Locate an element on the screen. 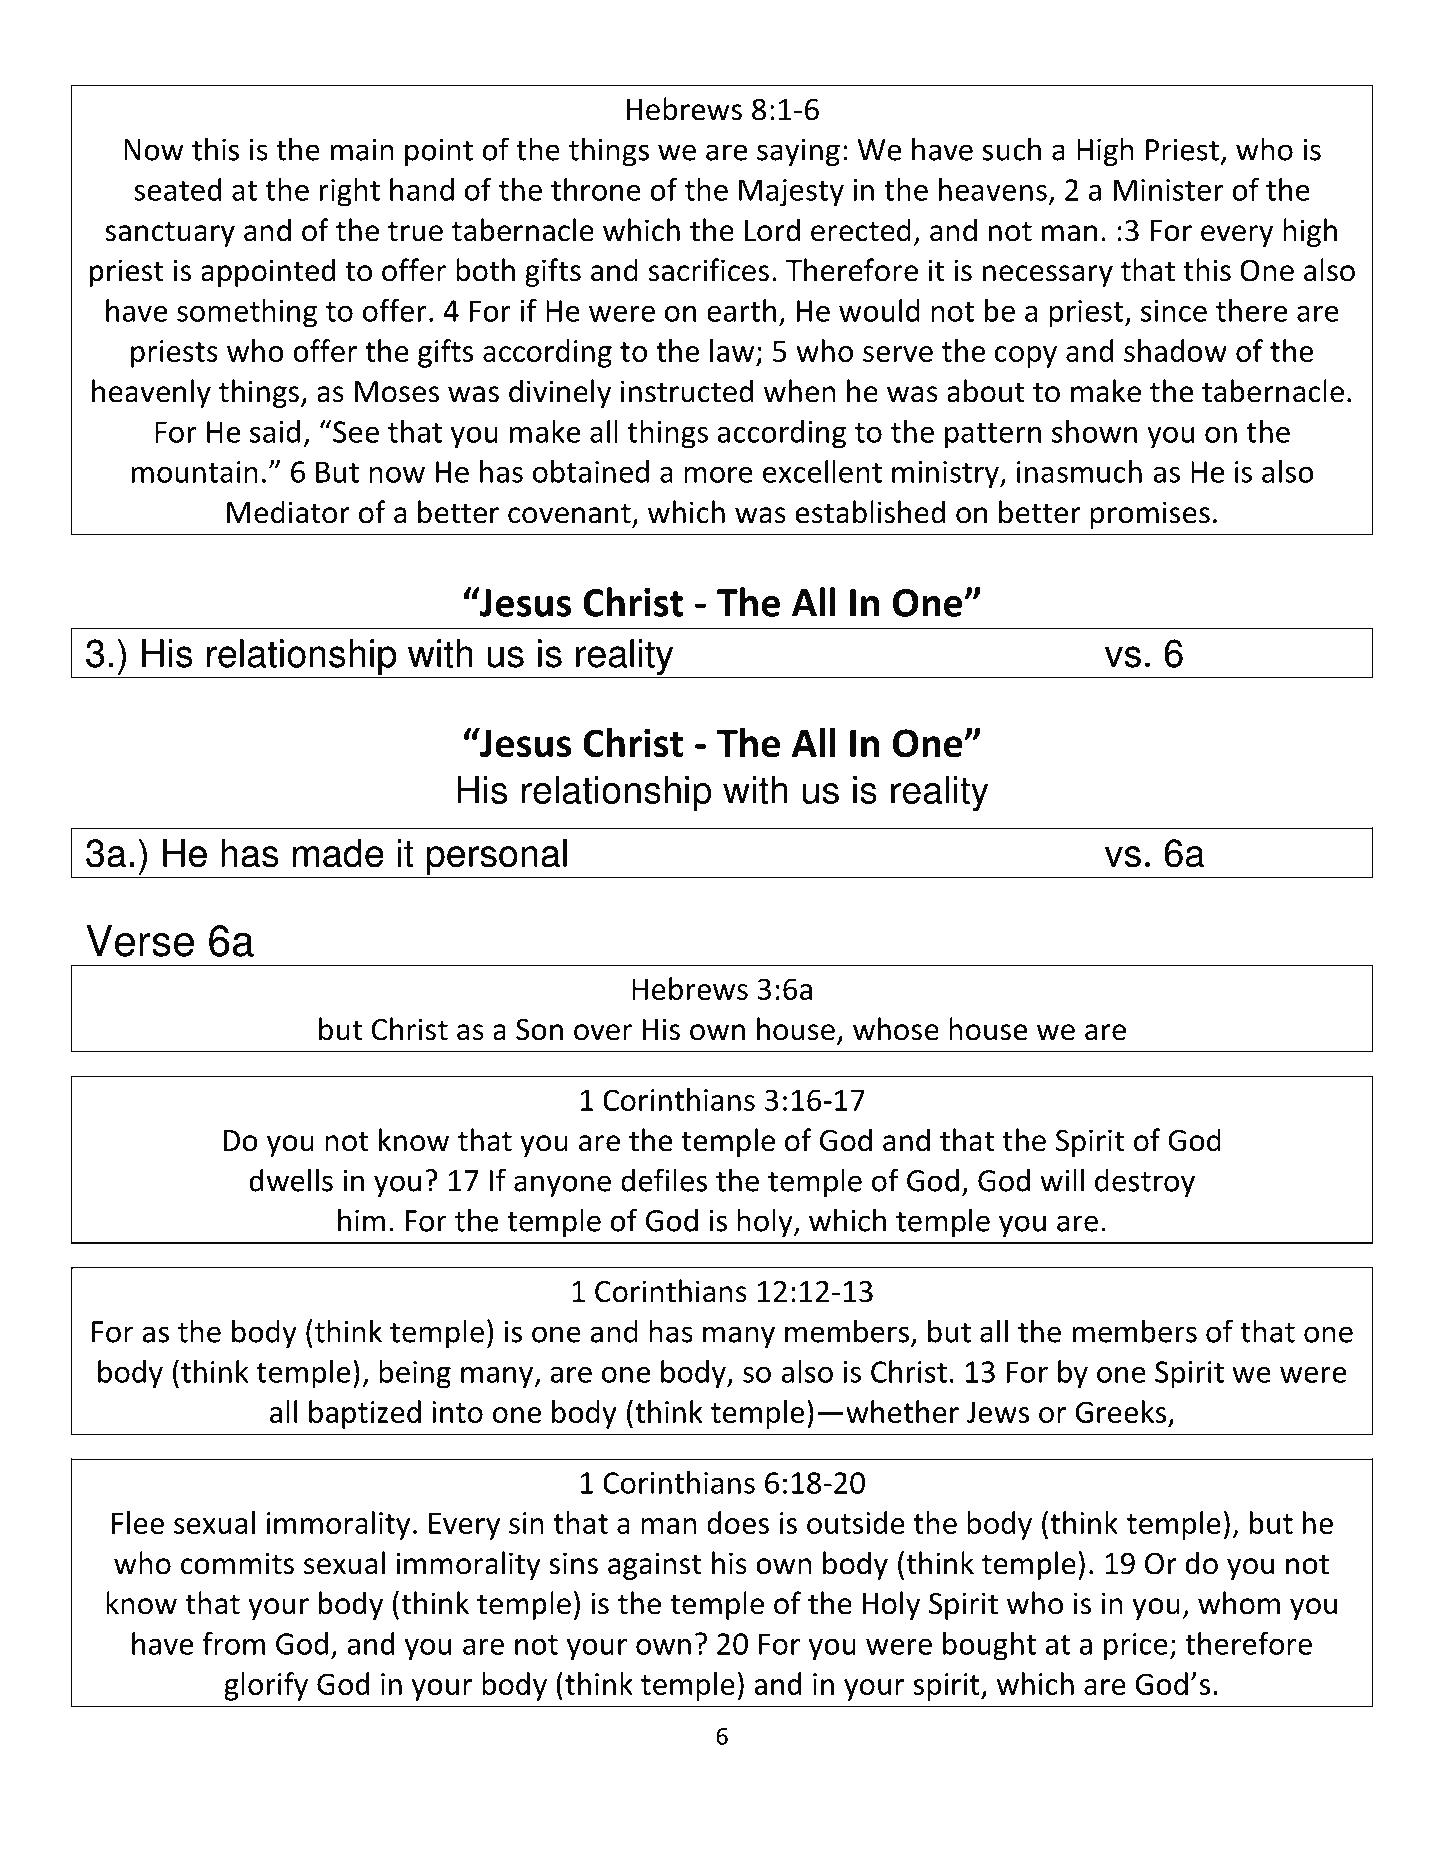 The height and width of the screenshot is (1868, 1444). Minister is located at coordinates (1168, 190).
